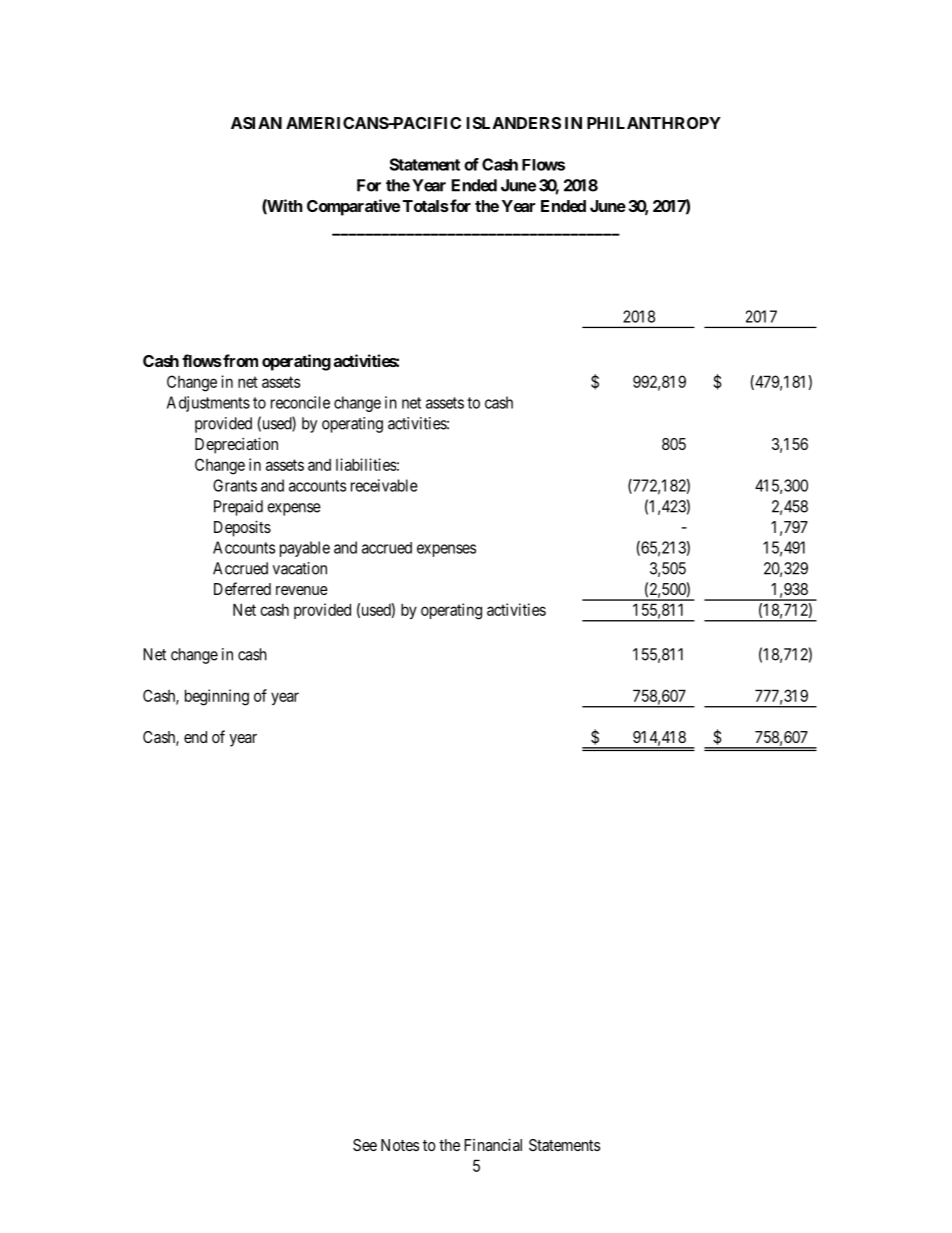 Image resolution: width=952 pixels, height=1233 pixels. What do you see at coordinates (654, 123) in the image?
I see `PHILANTHROPY` at bounding box center [654, 123].
